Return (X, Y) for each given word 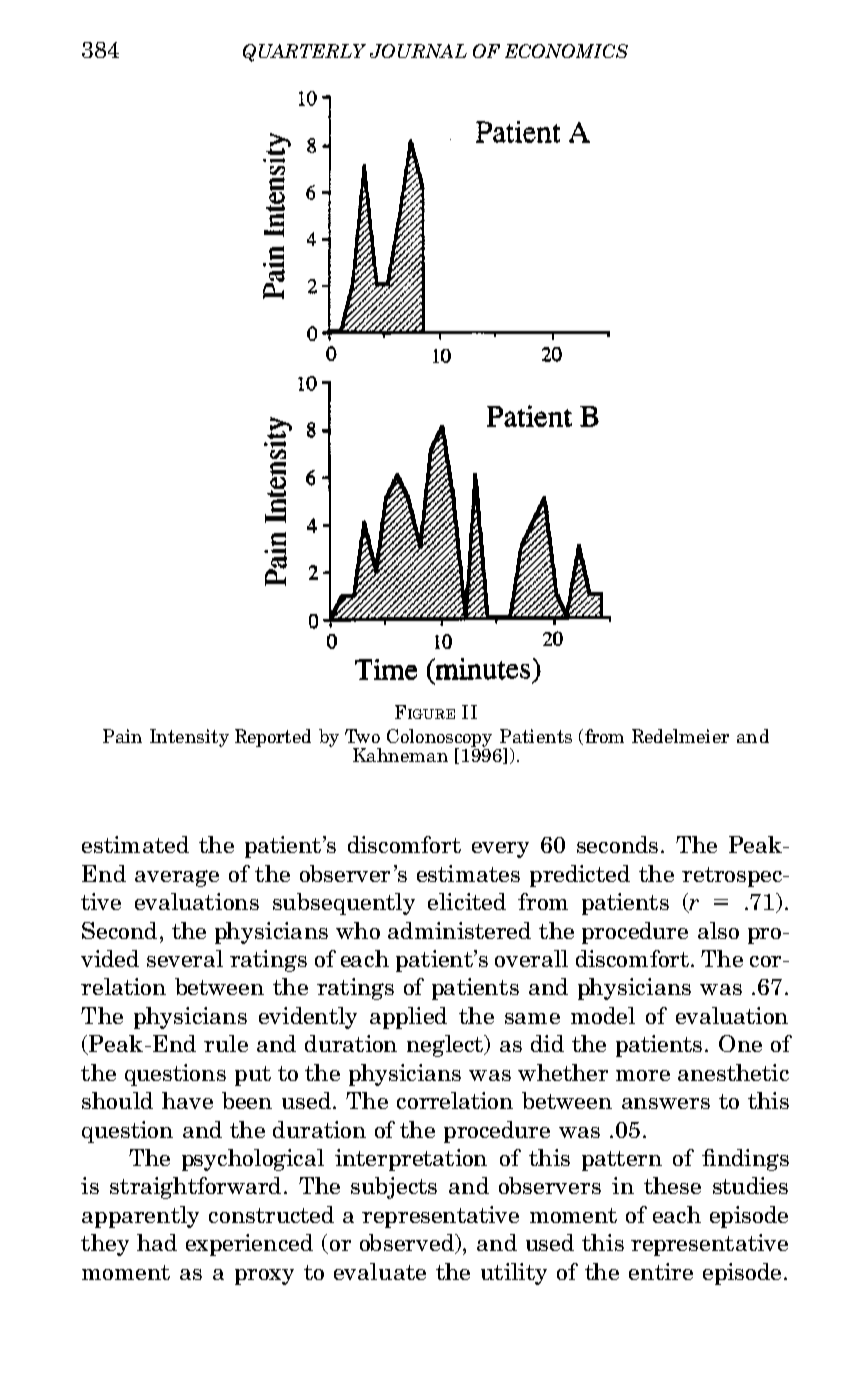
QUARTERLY (304, 53)
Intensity (189, 738)
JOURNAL (418, 51)
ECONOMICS (566, 51)
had (157, 1242)
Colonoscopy (439, 739)
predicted (580, 876)
